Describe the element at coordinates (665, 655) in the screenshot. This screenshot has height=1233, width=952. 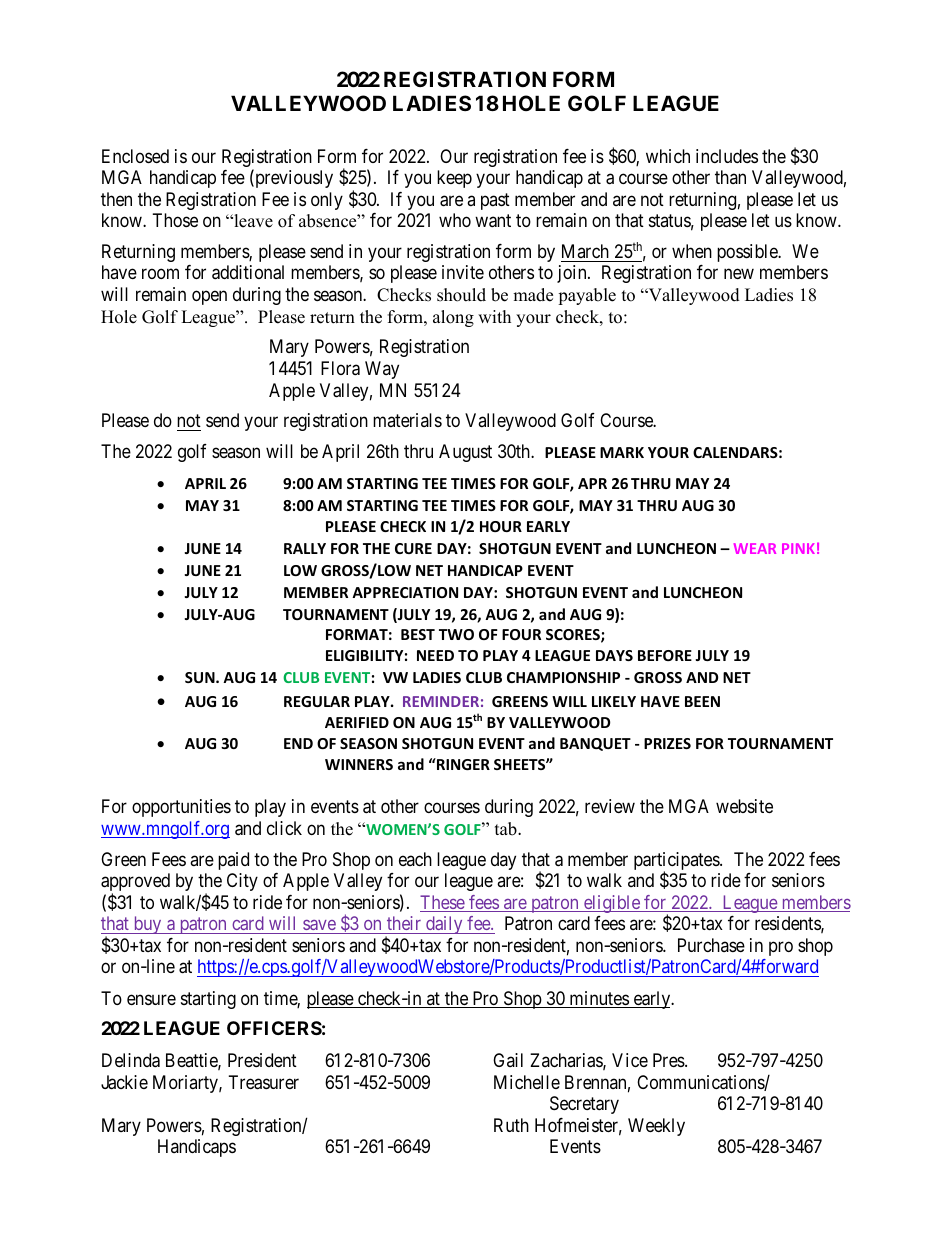
I see `BEFORE` at that location.
